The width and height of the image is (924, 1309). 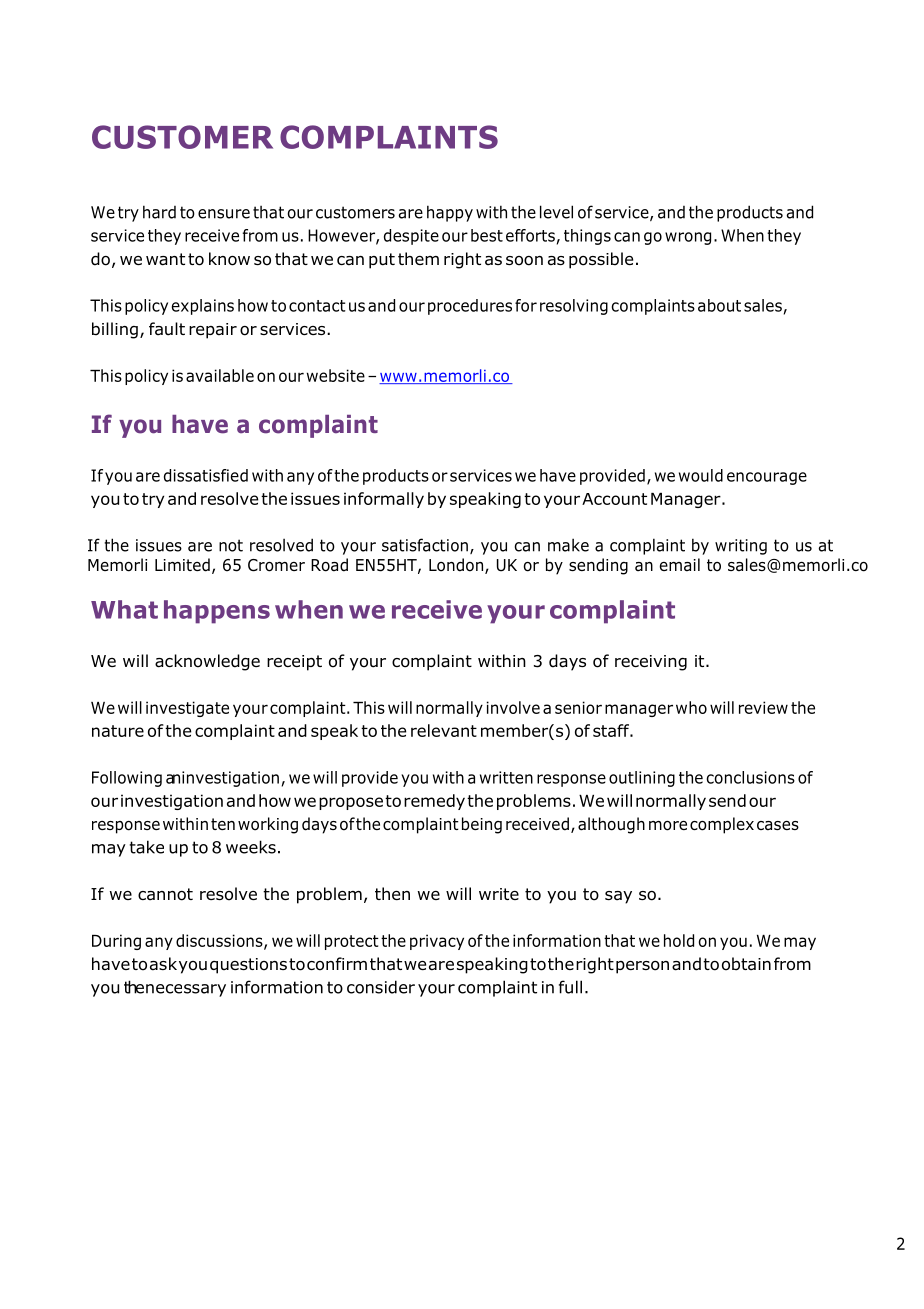 What do you see at coordinates (186, 990) in the image?
I see `necessary` at bounding box center [186, 990].
